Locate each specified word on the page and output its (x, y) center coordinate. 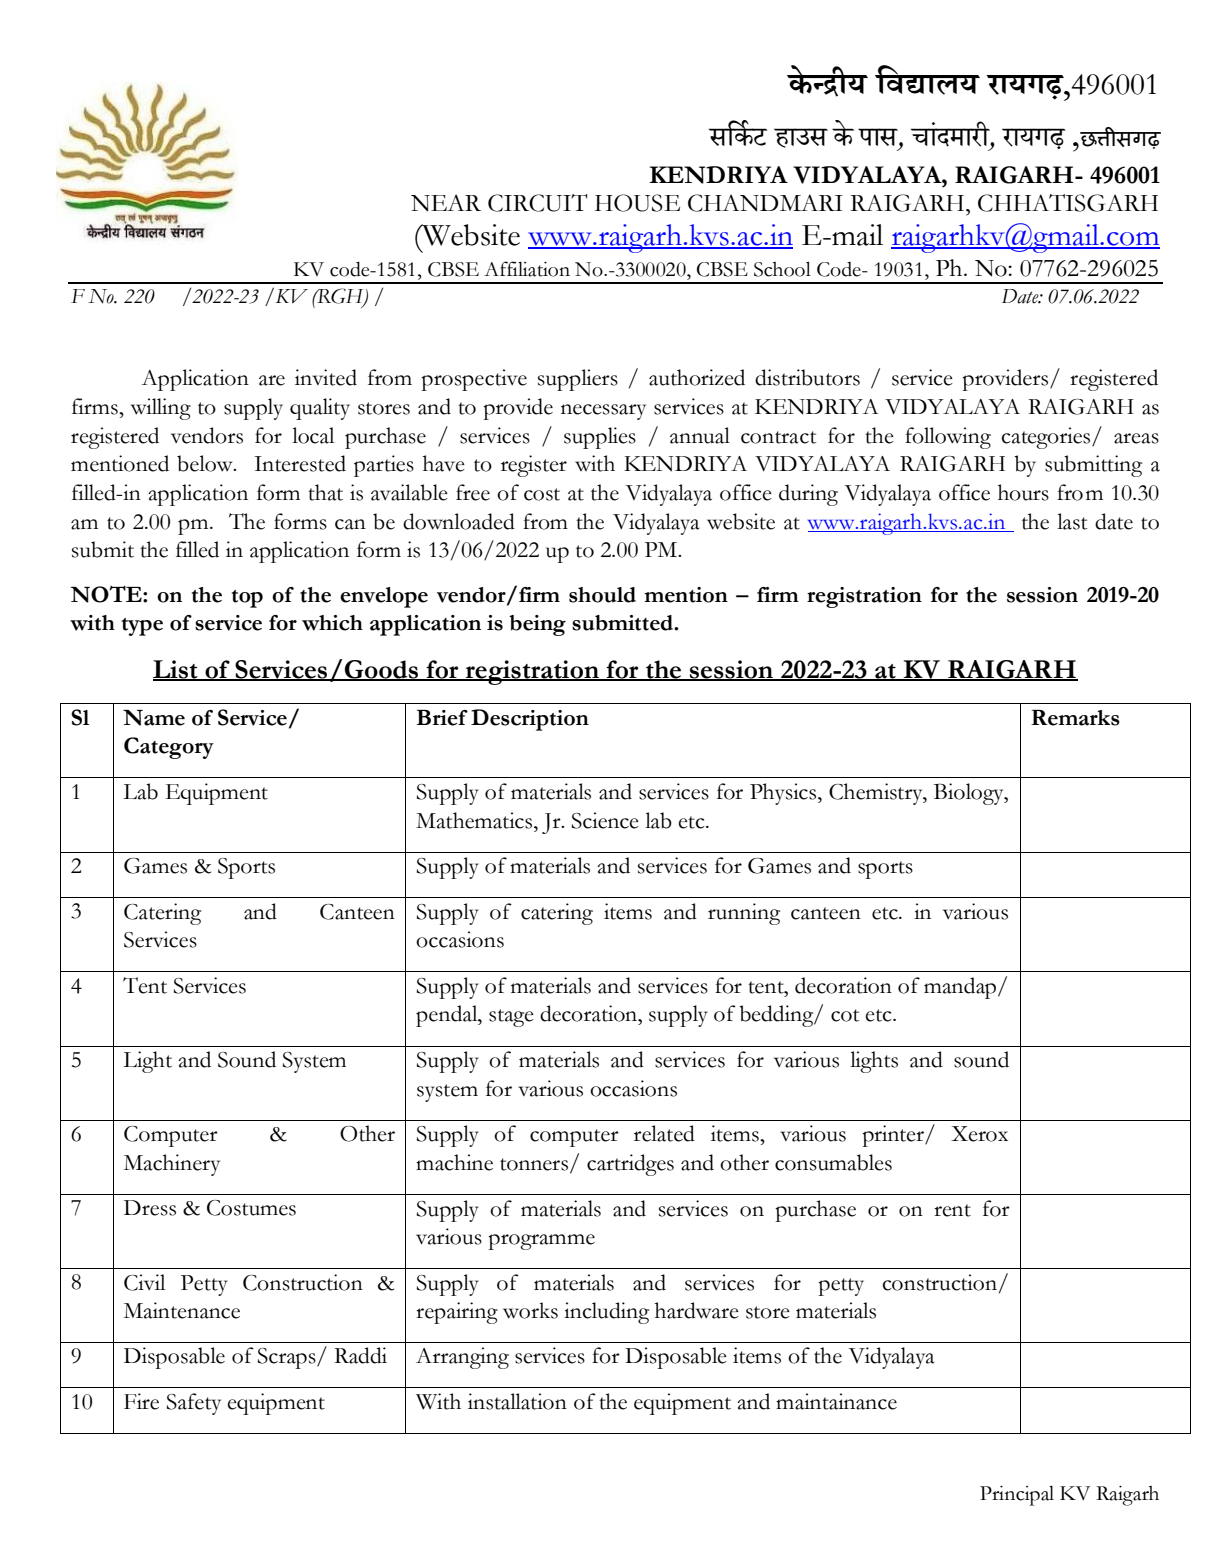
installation (517, 1401)
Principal (1017, 1495)
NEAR (446, 203)
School (782, 269)
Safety (194, 1404)
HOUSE (637, 203)
